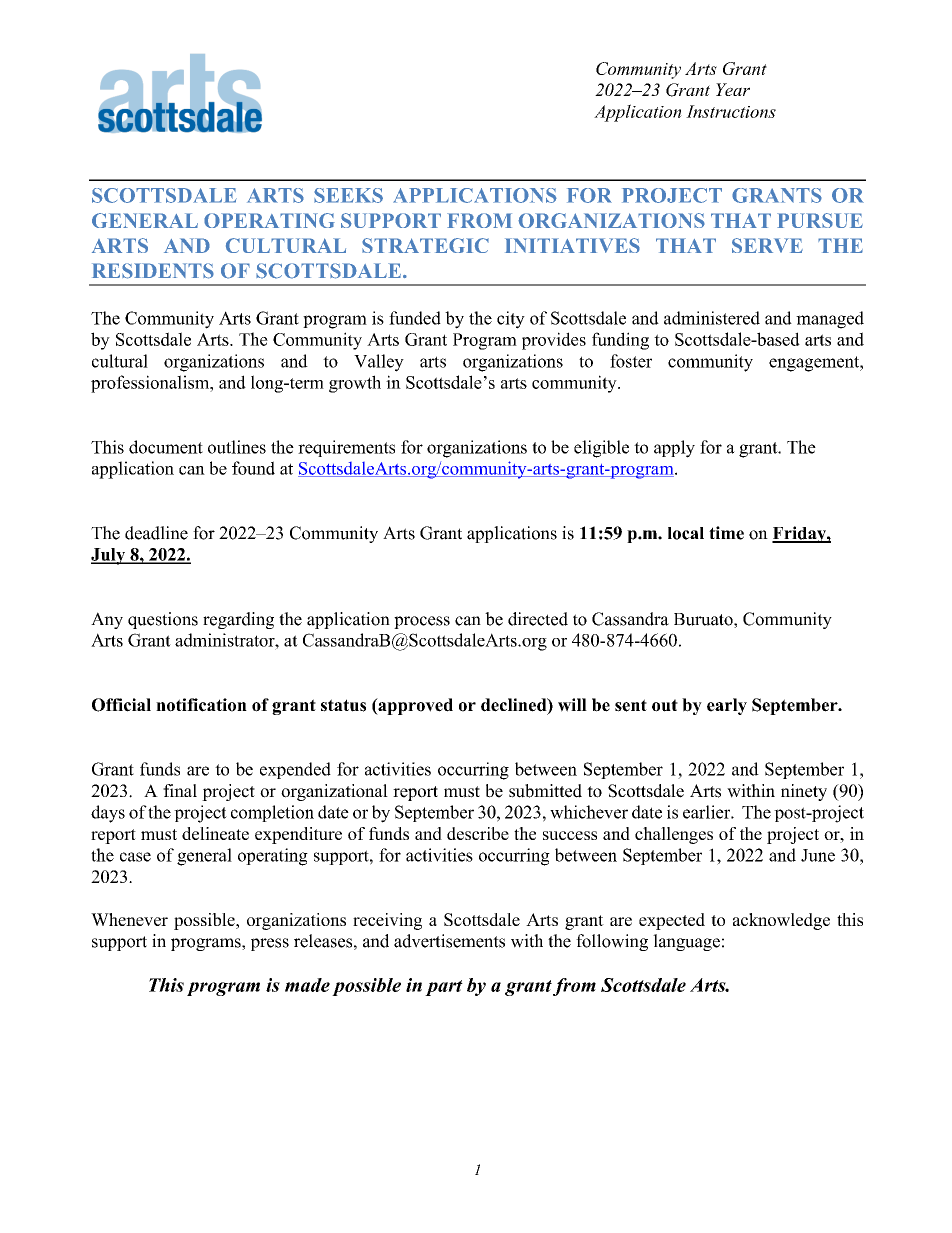 This document has width=952, height=1233. Describe the element at coordinates (449, 941) in the document. I see `advertisements` at that location.
